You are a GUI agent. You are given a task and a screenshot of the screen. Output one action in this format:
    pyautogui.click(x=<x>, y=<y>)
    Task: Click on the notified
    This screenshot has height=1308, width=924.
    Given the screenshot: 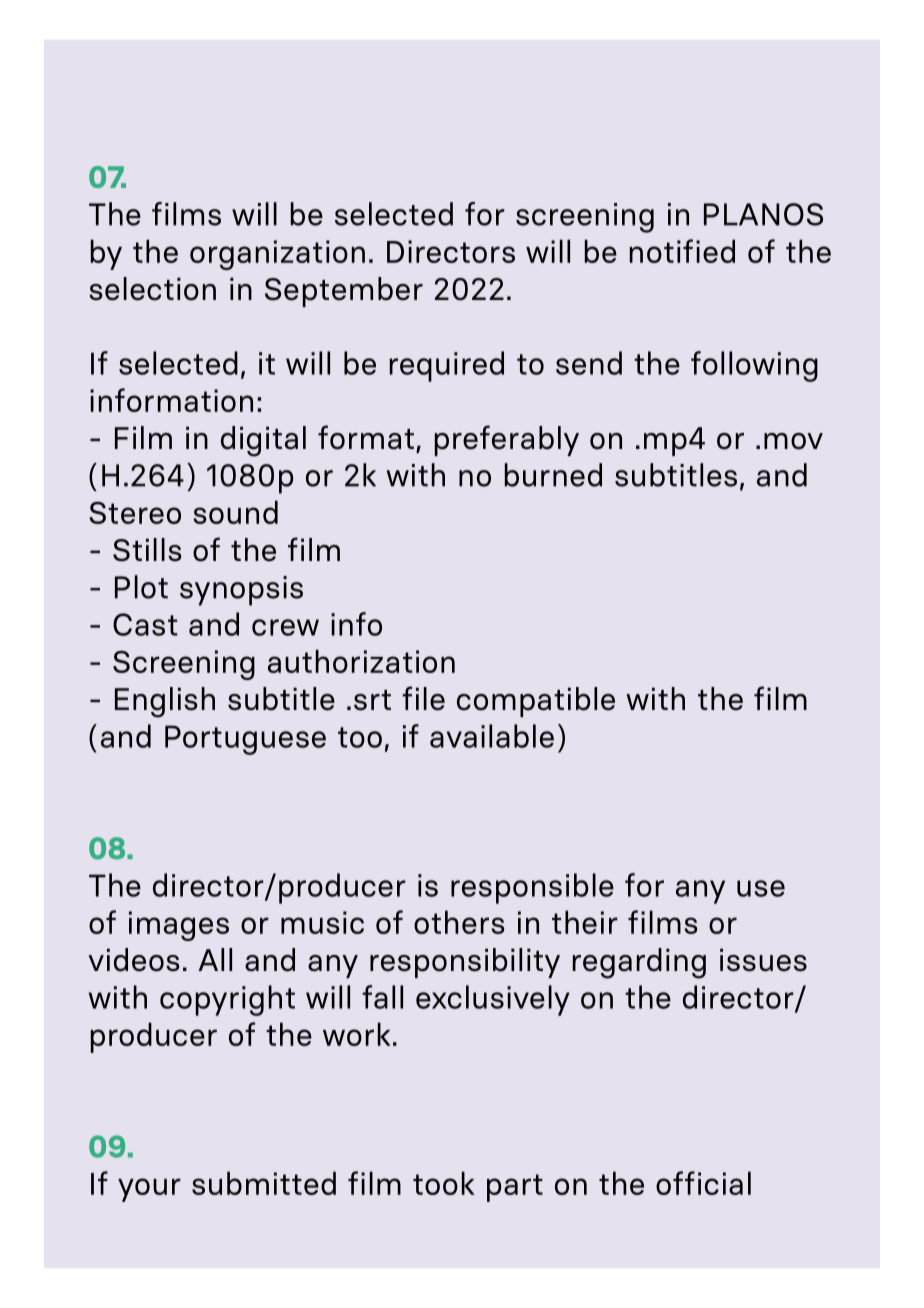 What is the action you would take?
    pyautogui.click(x=682, y=251)
